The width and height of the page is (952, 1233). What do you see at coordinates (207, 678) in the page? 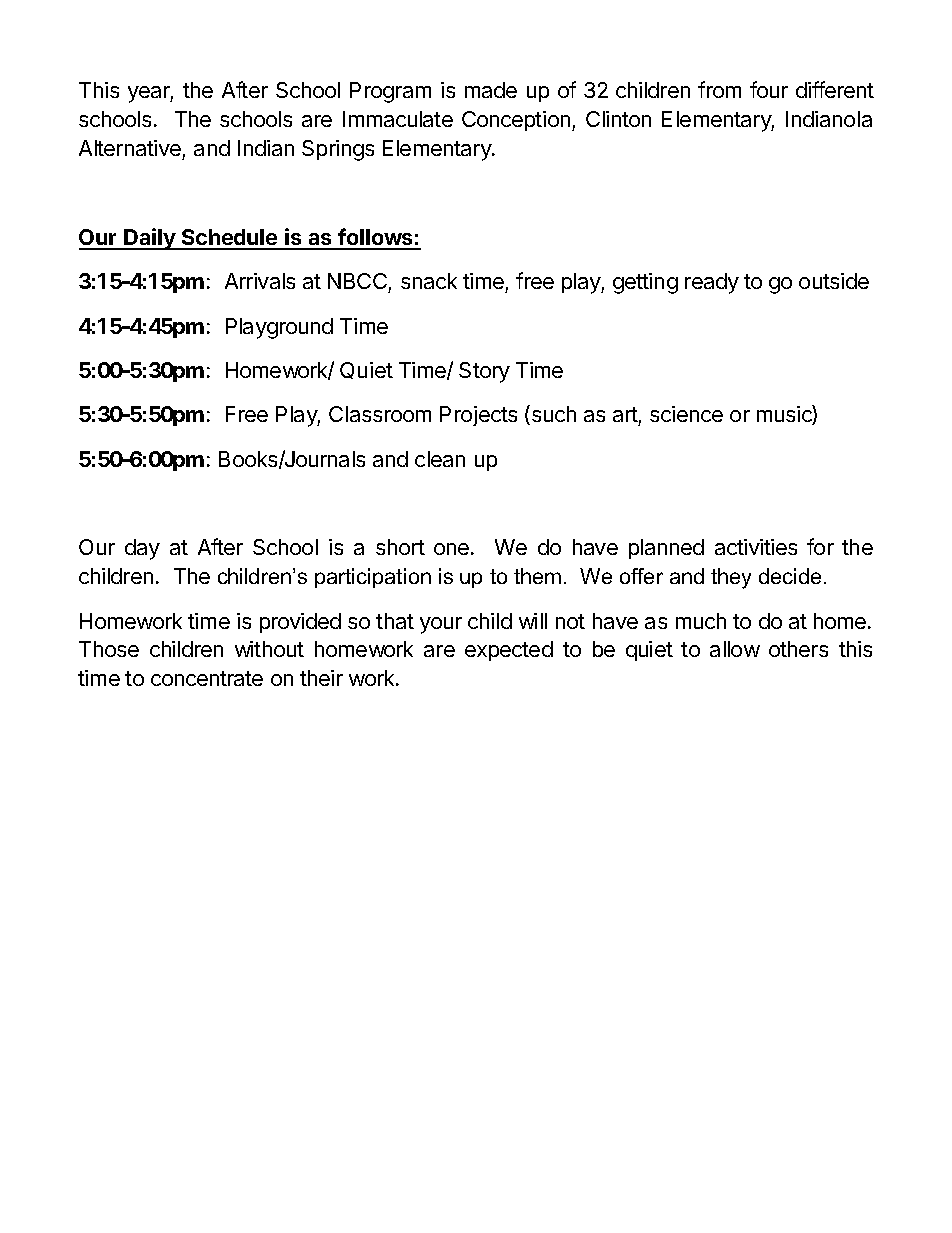
I see `concentrate` at bounding box center [207, 678].
